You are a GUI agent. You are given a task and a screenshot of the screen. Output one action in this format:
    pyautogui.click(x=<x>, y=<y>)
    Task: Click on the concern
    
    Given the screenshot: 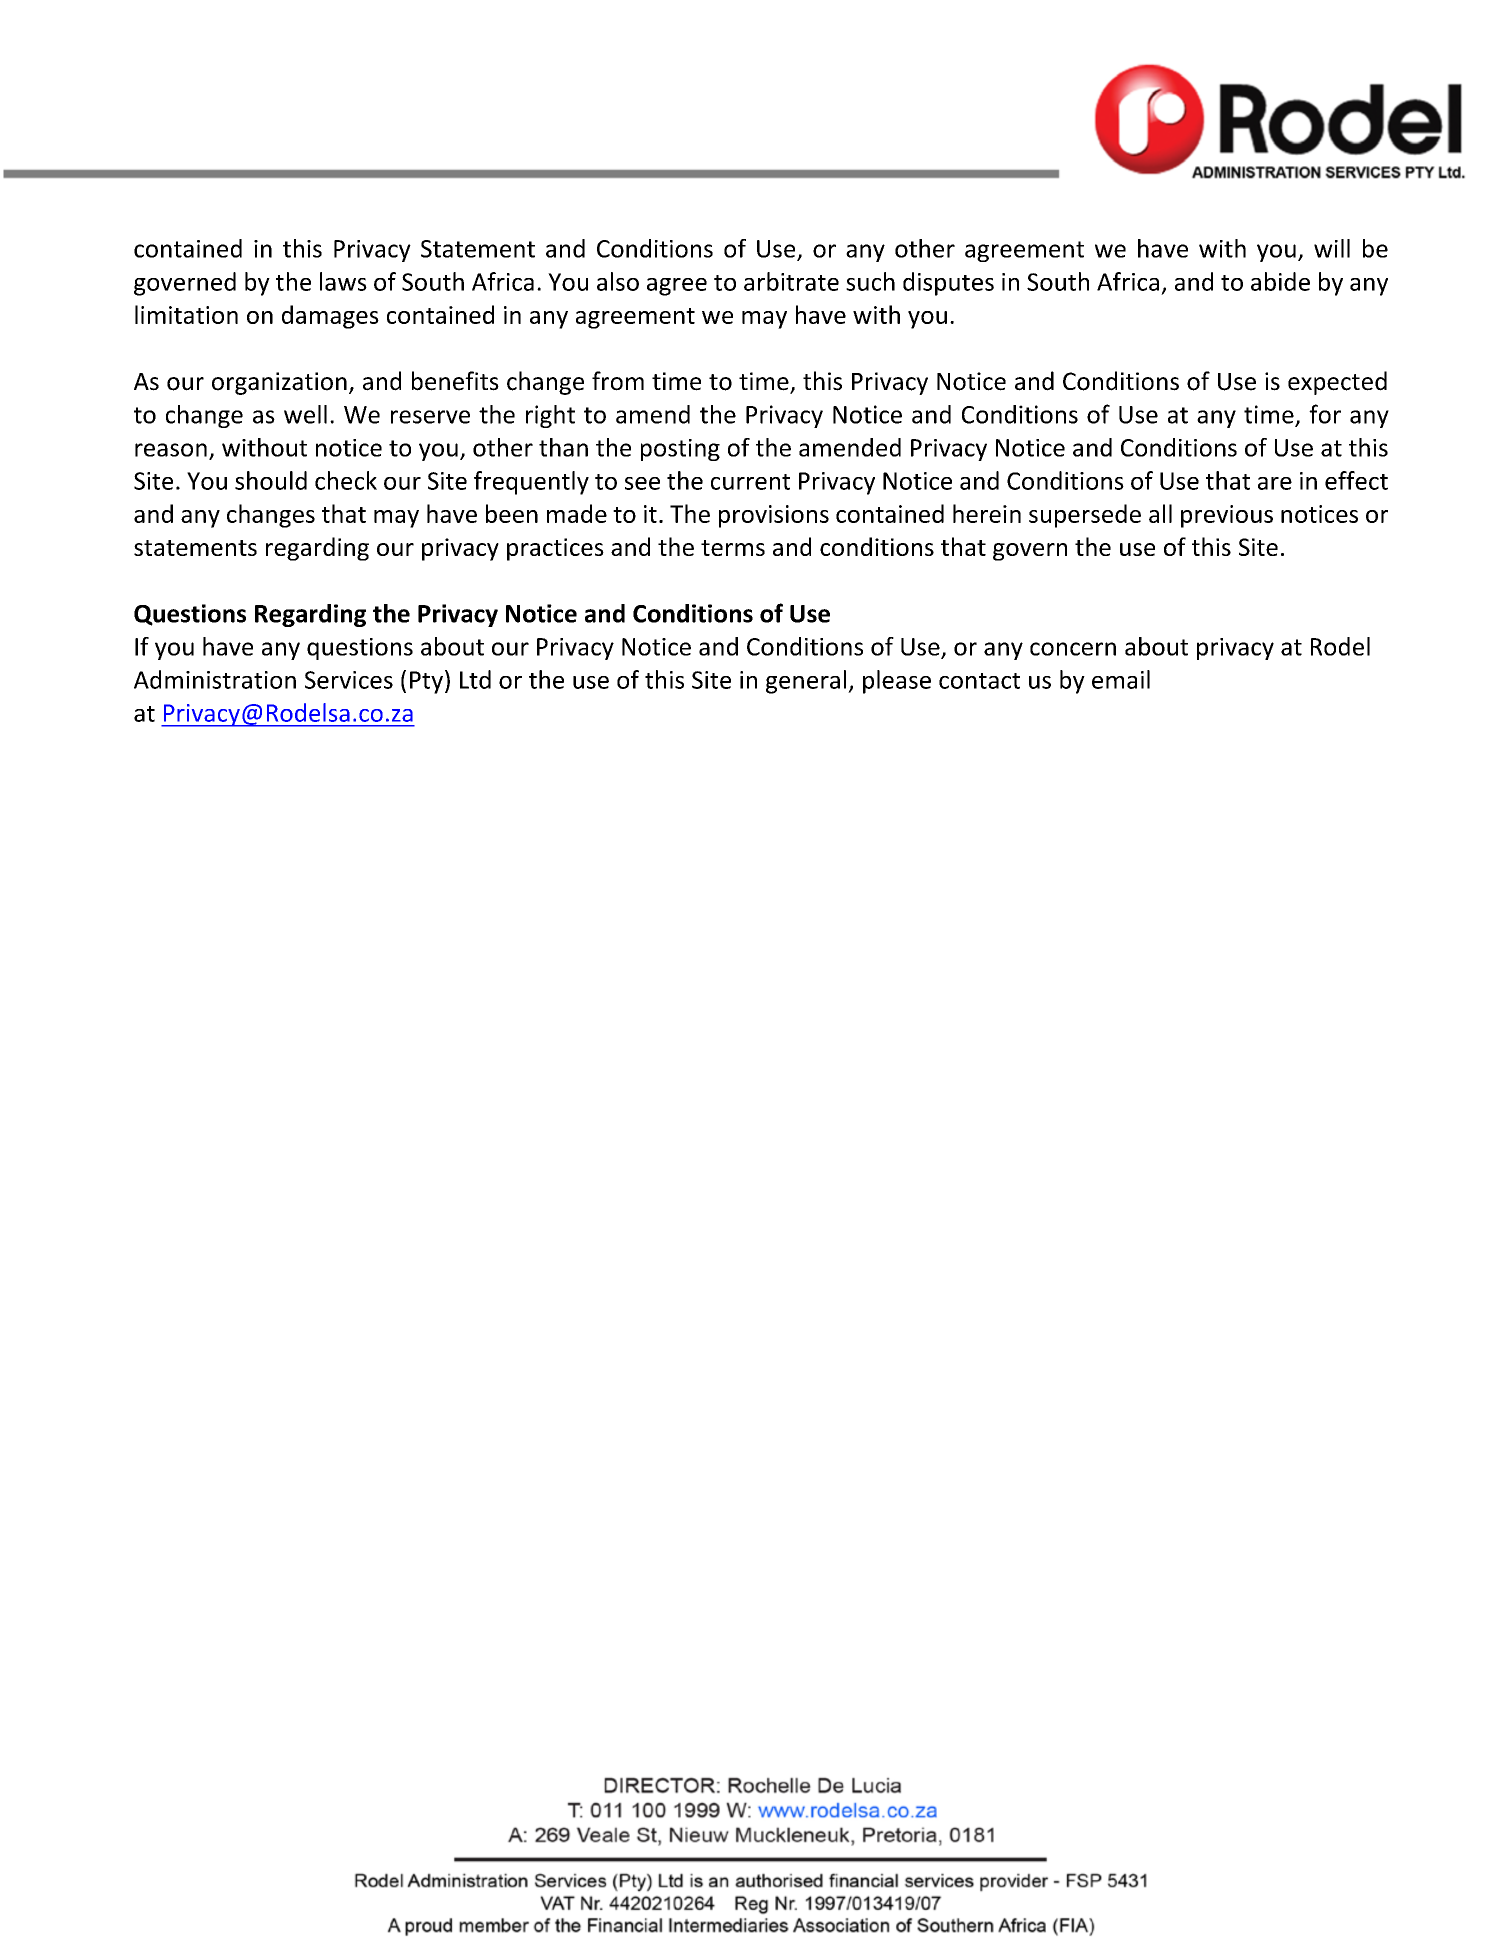 What is the action you would take?
    pyautogui.click(x=1073, y=649)
